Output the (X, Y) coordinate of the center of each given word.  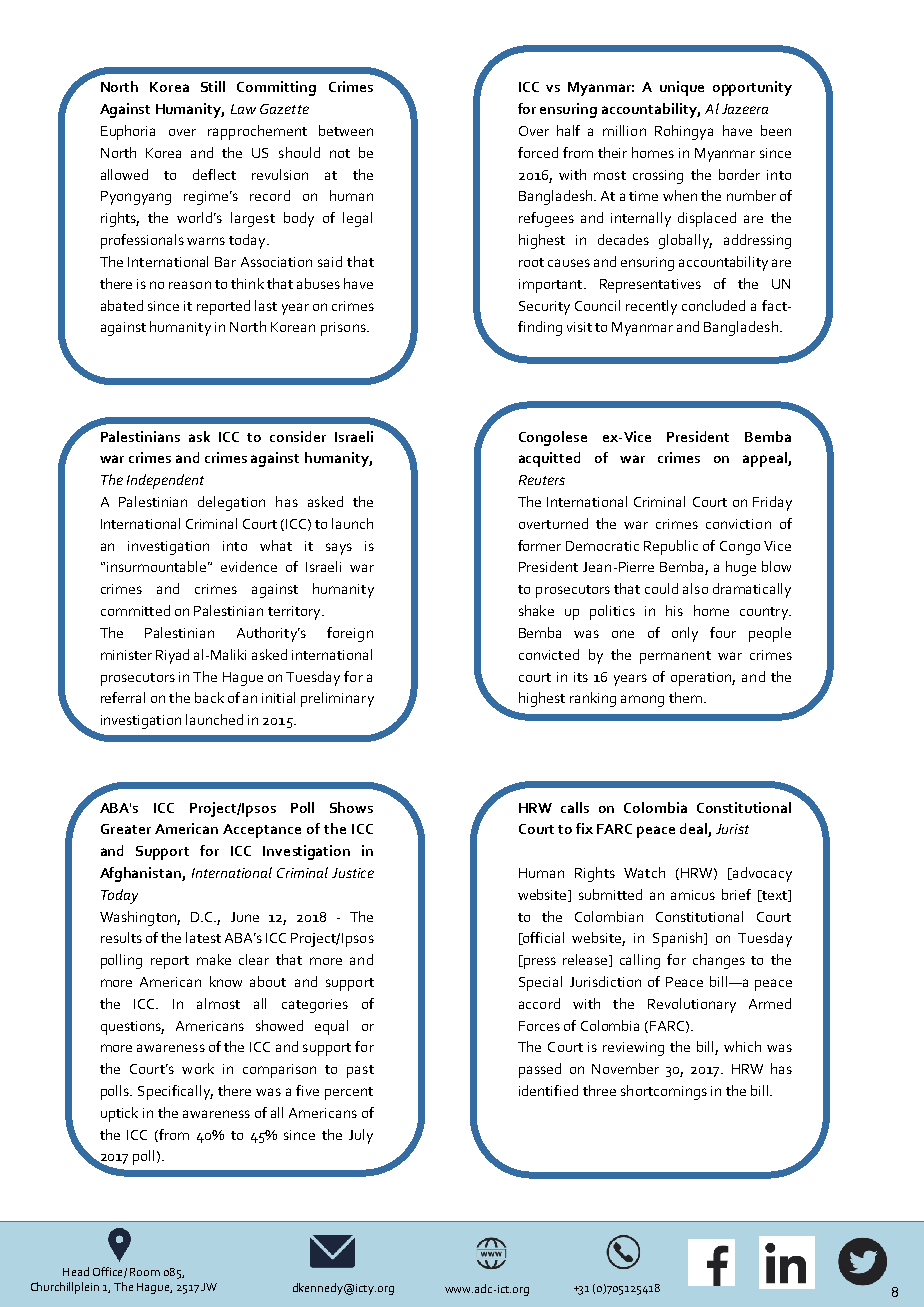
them (685, 697)
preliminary (337, 699)
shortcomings (664, 1092)
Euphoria (128, 132)
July (361, 1136)
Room (145, 1272)
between (346, 130)
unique (682, 88)
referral (123, 697)
